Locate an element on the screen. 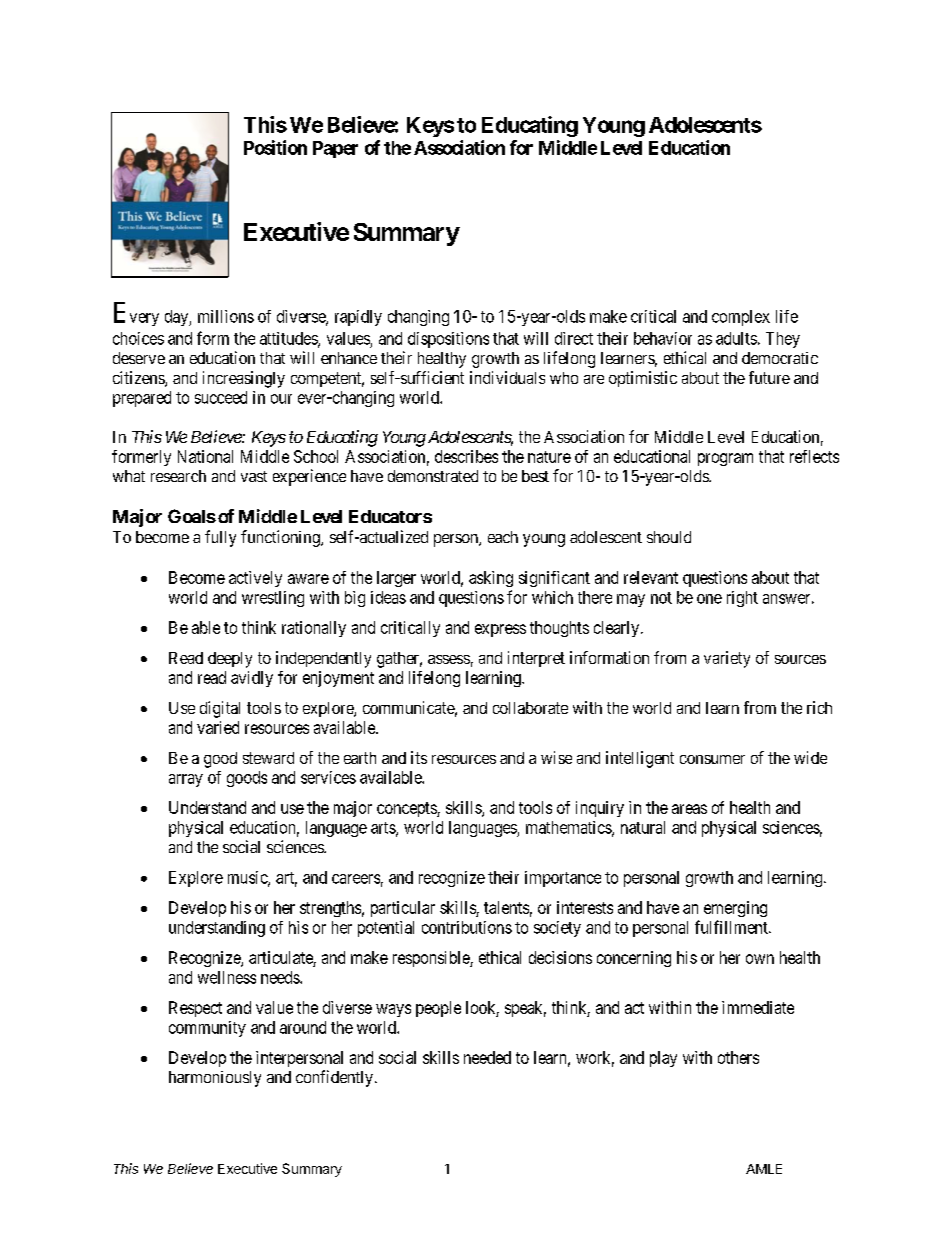  community is located at coordinates (207, 1029).
